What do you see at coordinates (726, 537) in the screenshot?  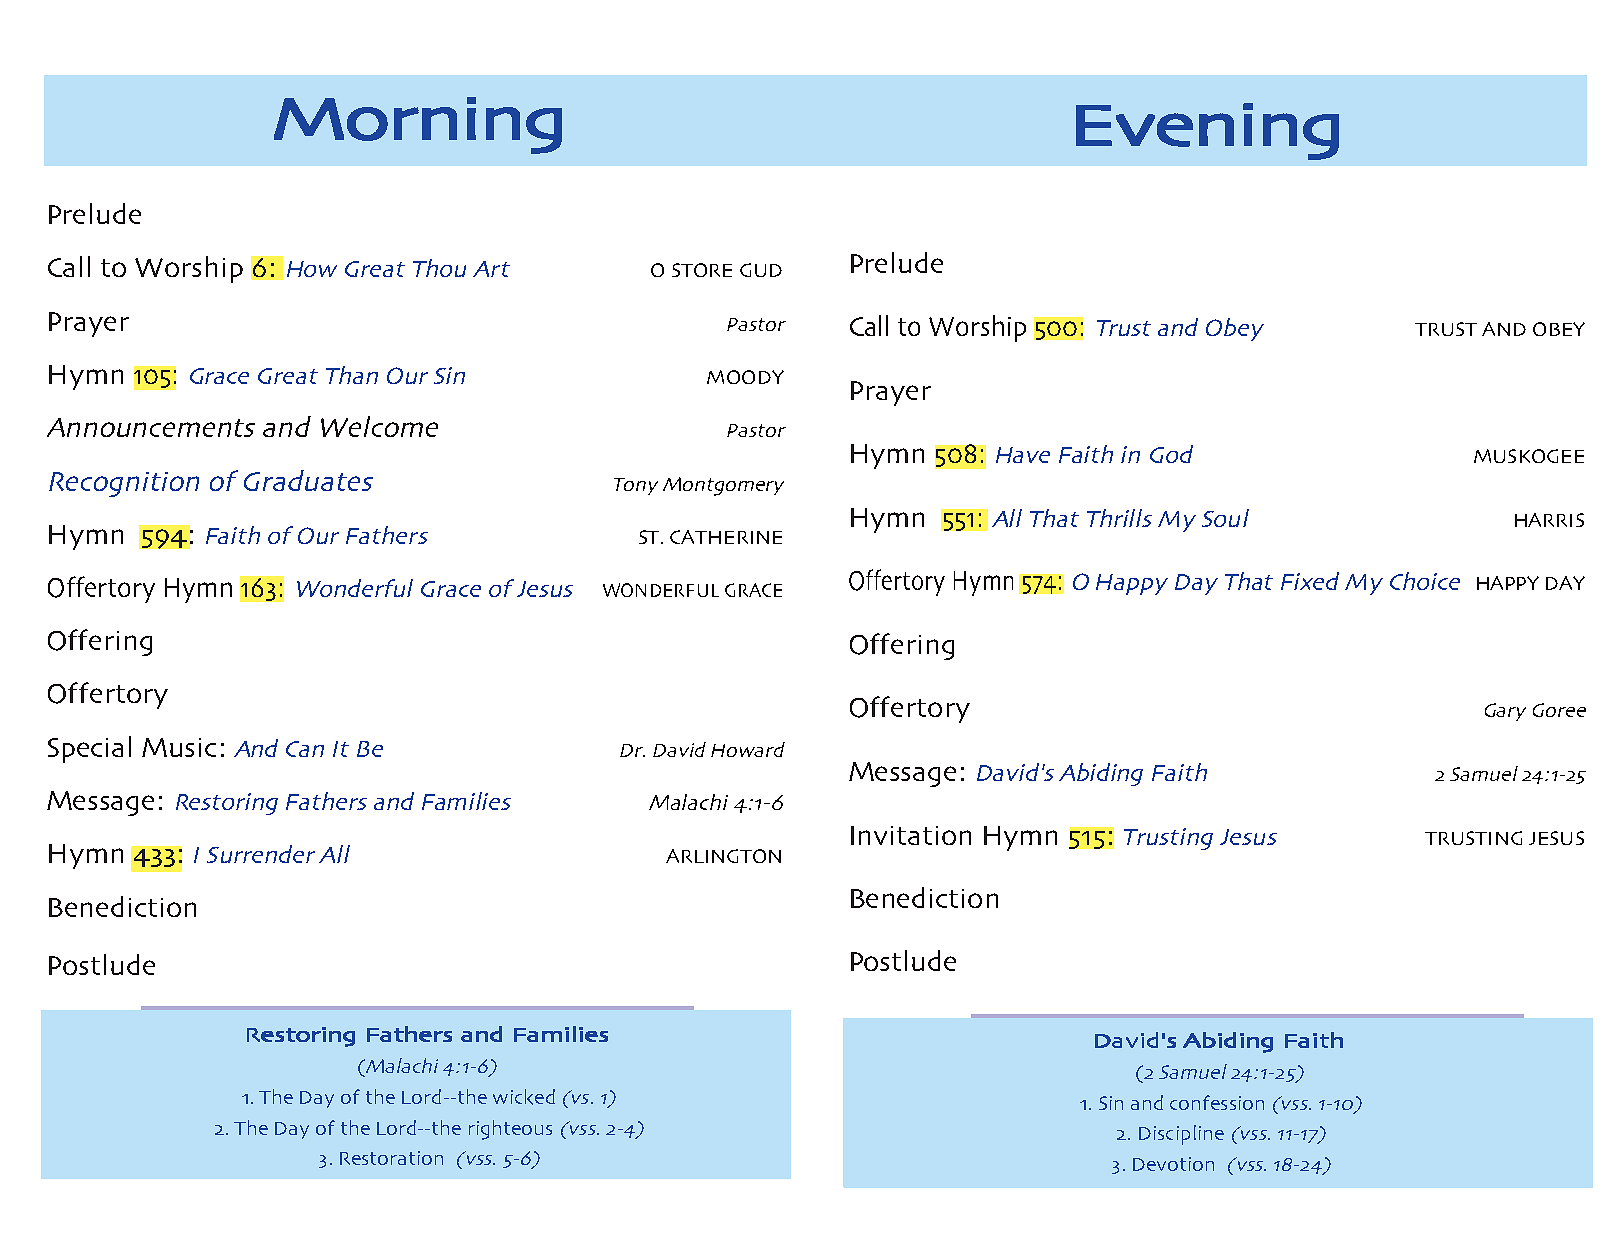 I see `CATHERINE` at bounding box center [726, 537].
